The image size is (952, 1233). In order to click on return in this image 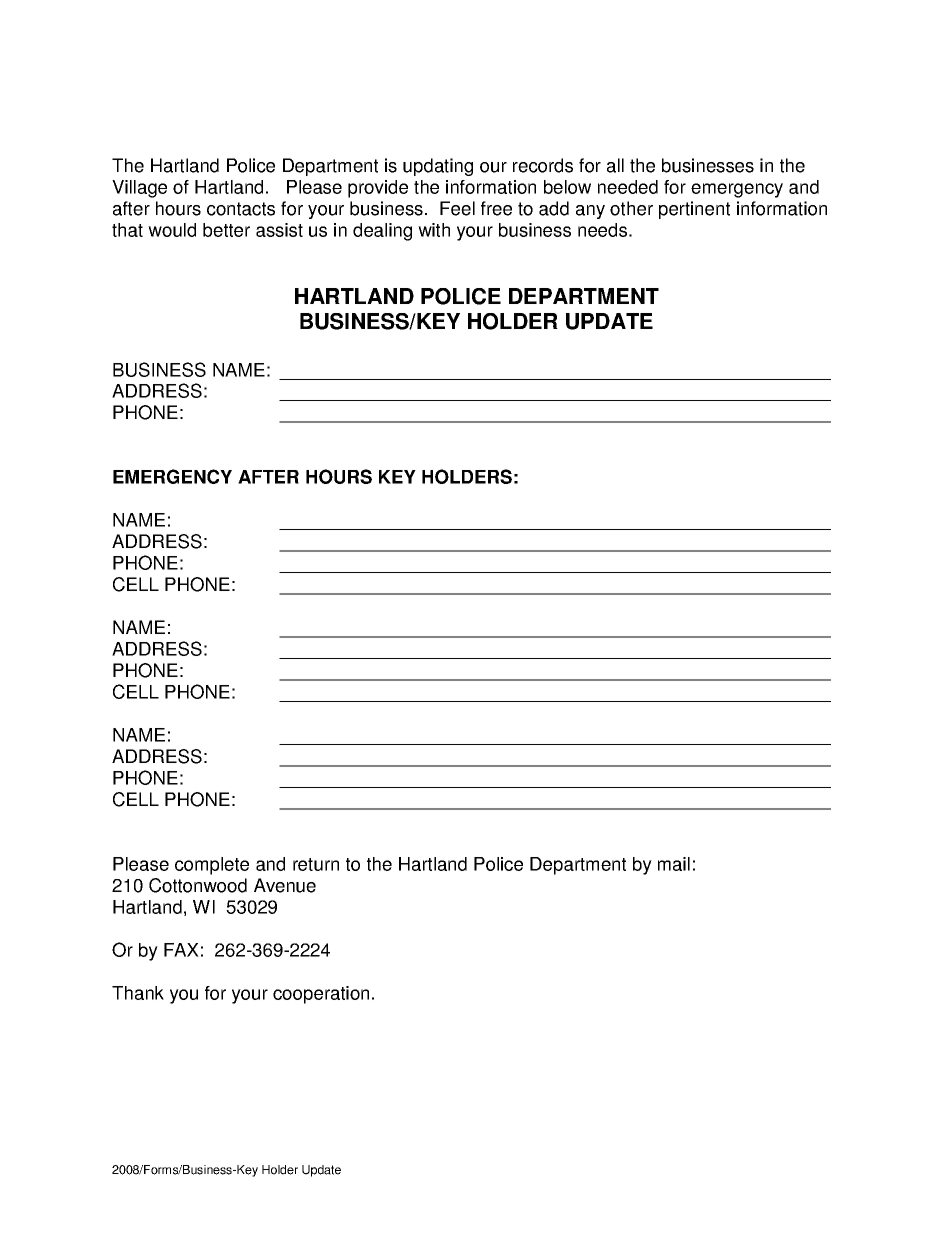, I will do `click(316, 864)`.
